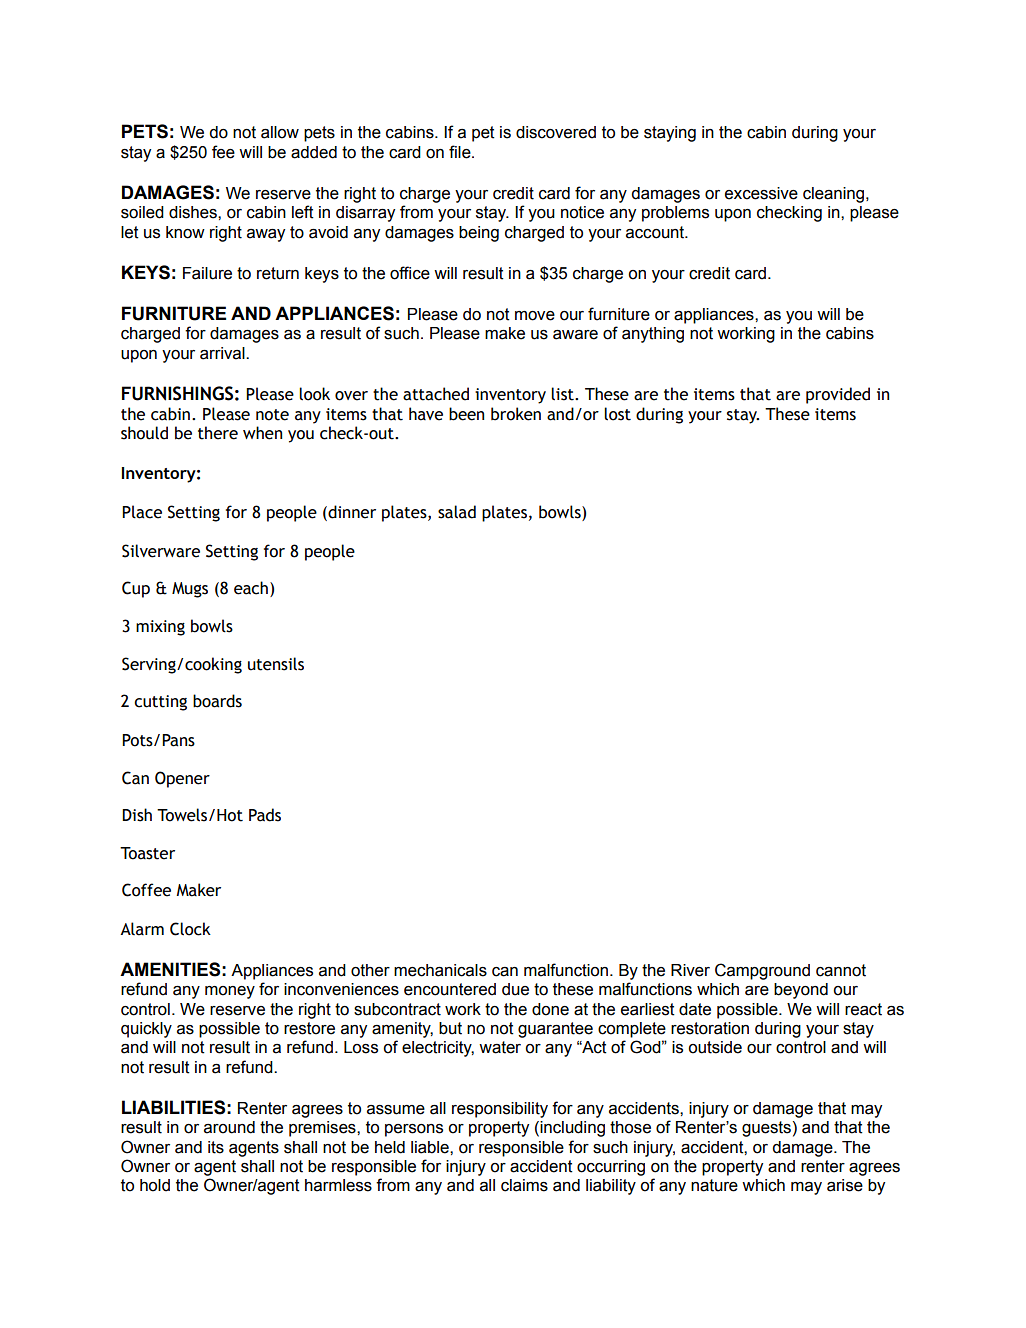 This screenshot has width=1026, height=1328. Describe the element at coordinates (714, 1185) in the screenshot. I see `nature` at that location.
